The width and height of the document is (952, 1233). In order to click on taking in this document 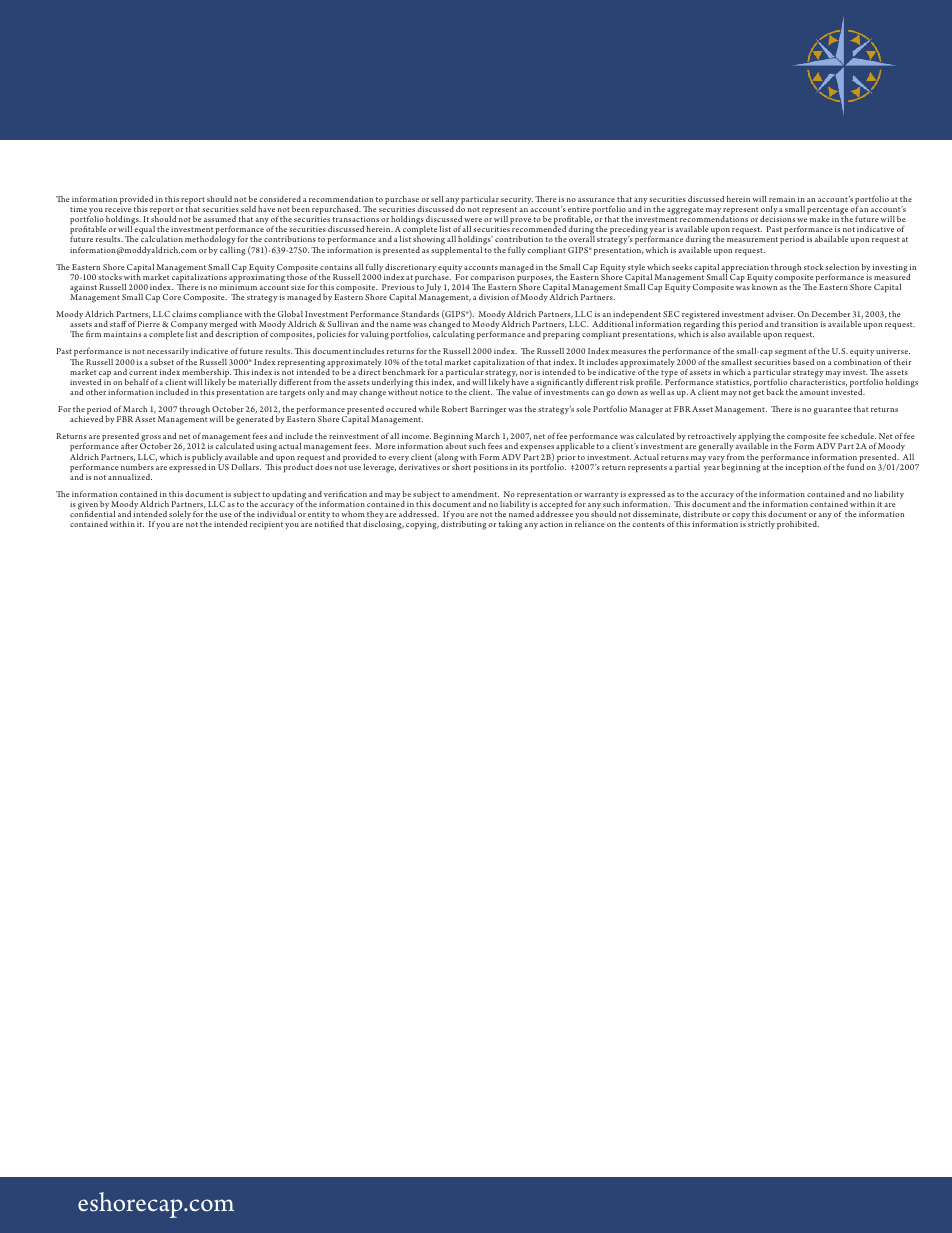, I will do `click(510, 525)`.
